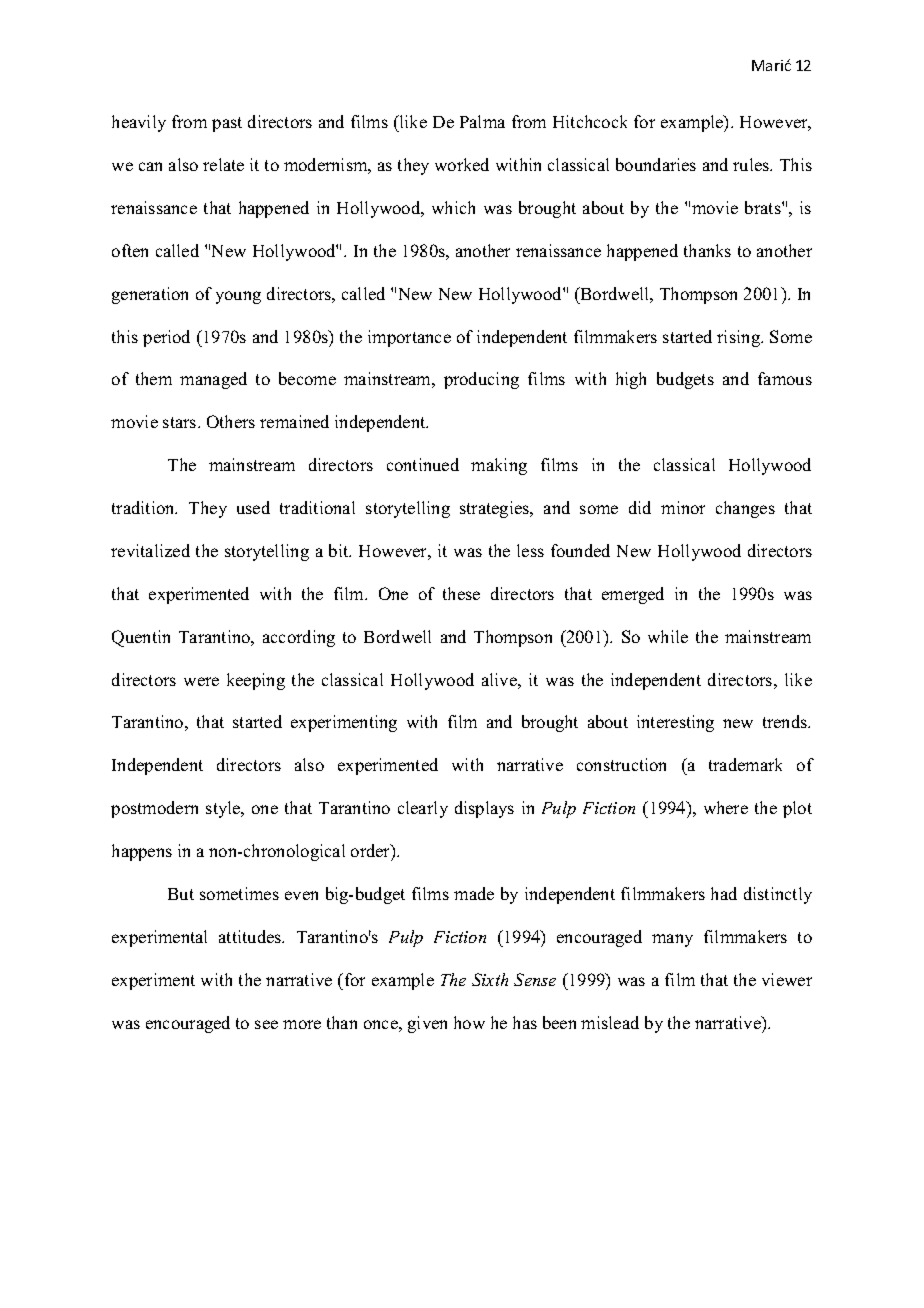  What do you see at coordinates (462, 164) in the image?
I see `worked` at bounding box center [462, 164].
